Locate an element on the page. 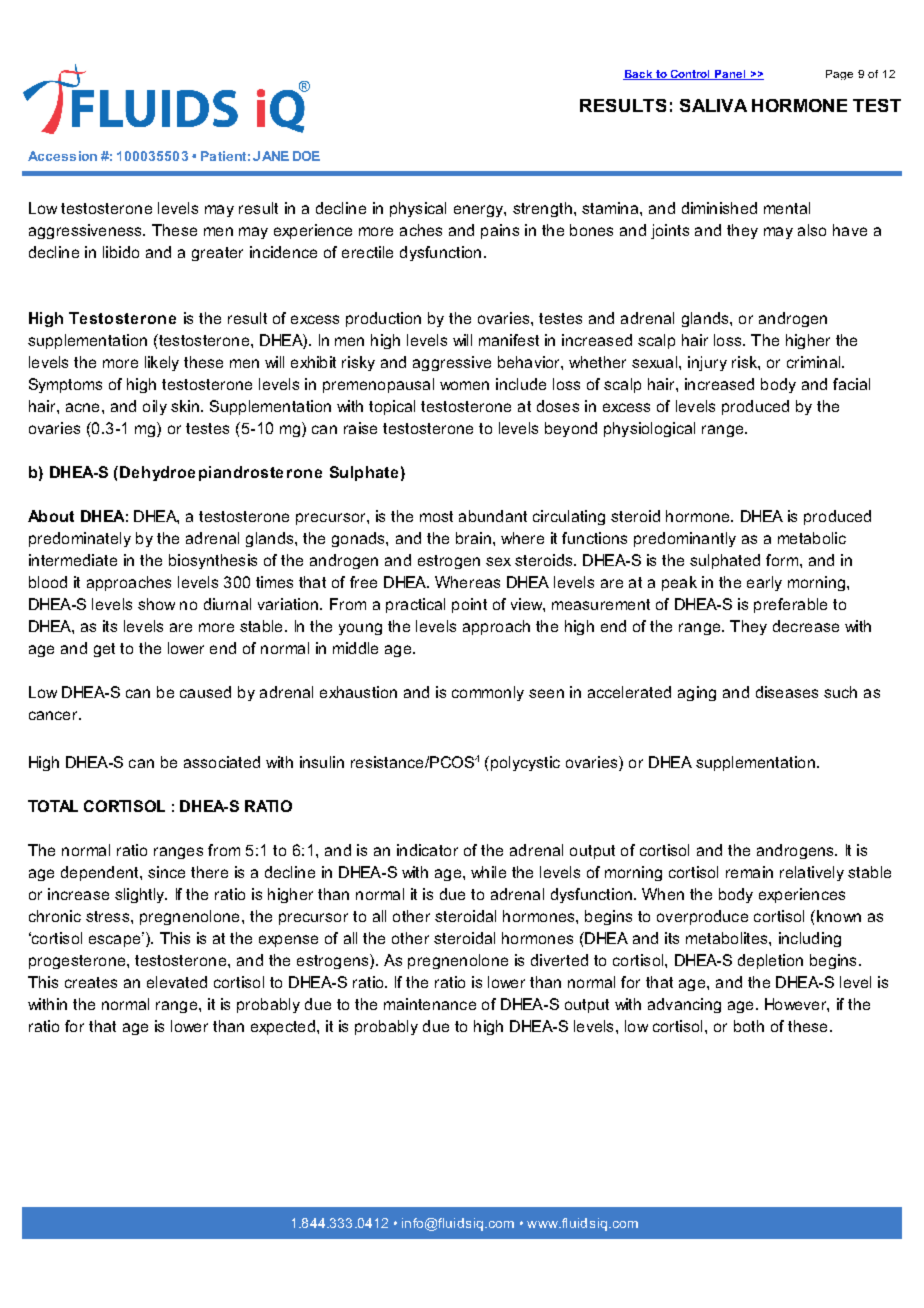 Image resolution: width=924 pixels, height=1308 pixels. form is located at coordinates (783, 560).
